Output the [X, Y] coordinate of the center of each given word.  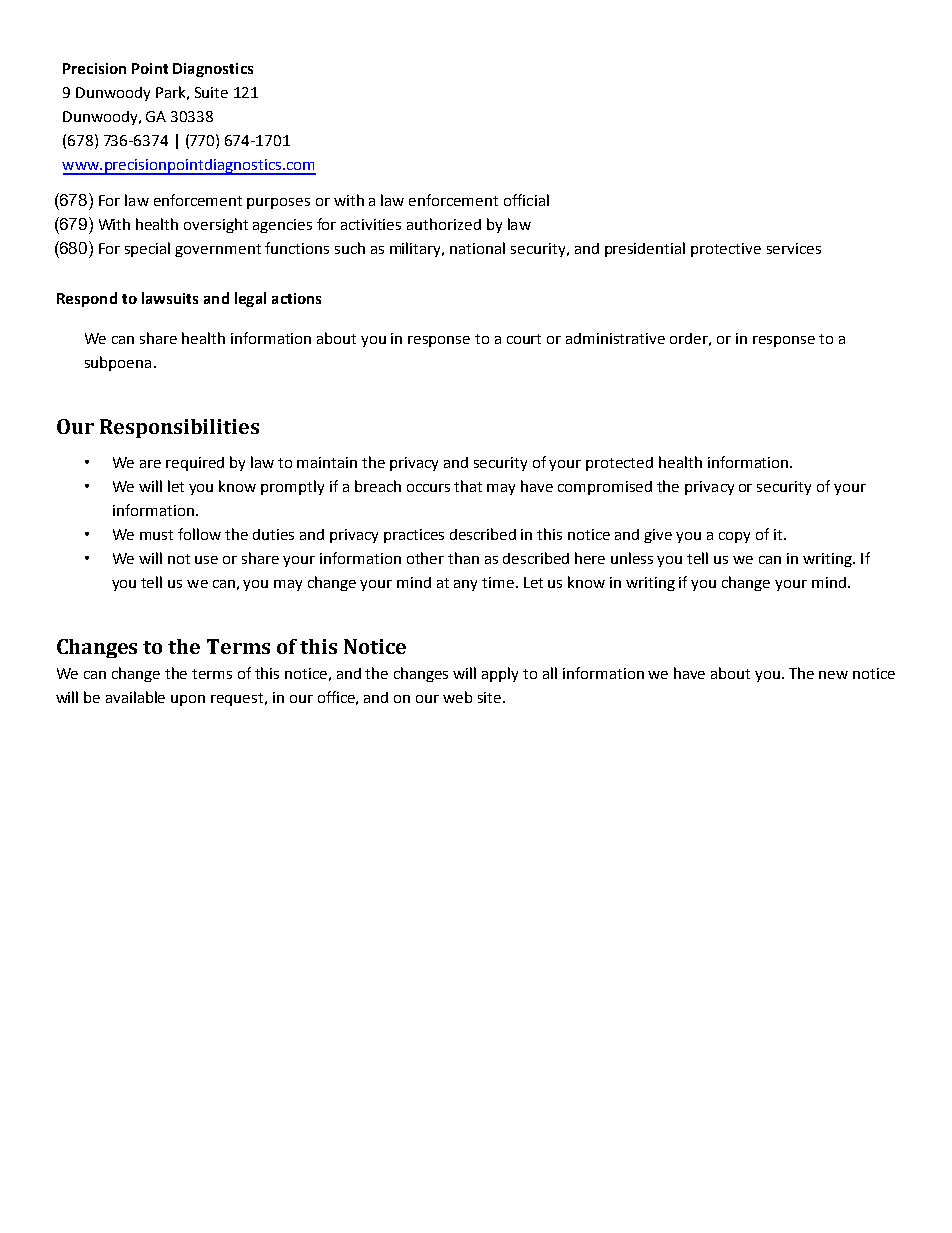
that [468, 486]
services [794, 248]
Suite [211, 92]
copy [734, 537]
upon [188, 700]
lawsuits [170, 298]
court [524, 339]
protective [726, 250]
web [457, 697]
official [526, 200]
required [195, 464]
